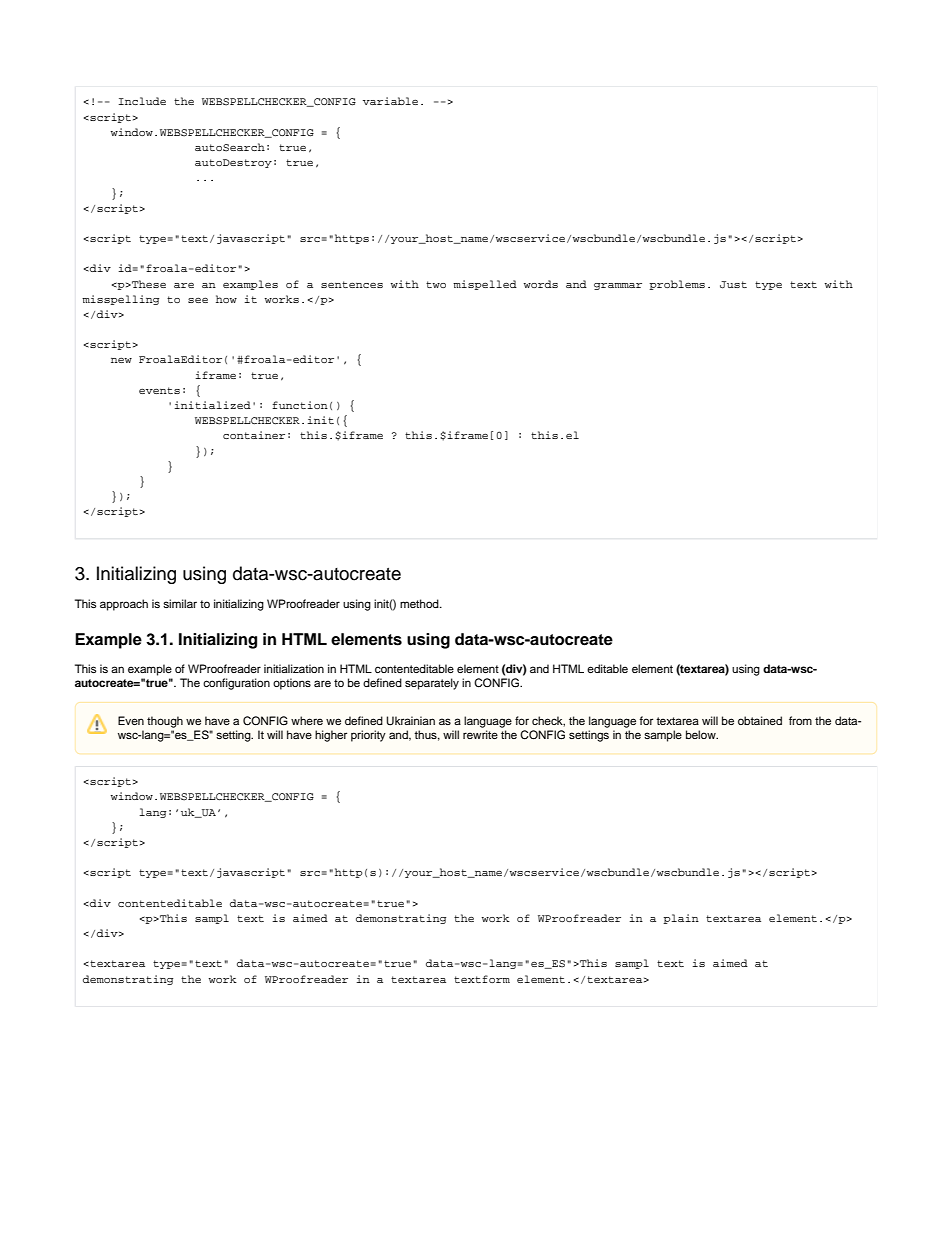 This document has height=1233, width=952. What do you see at coordinates (733, 285) in the document?
I see `Just` at bounding box center [733, 285].
